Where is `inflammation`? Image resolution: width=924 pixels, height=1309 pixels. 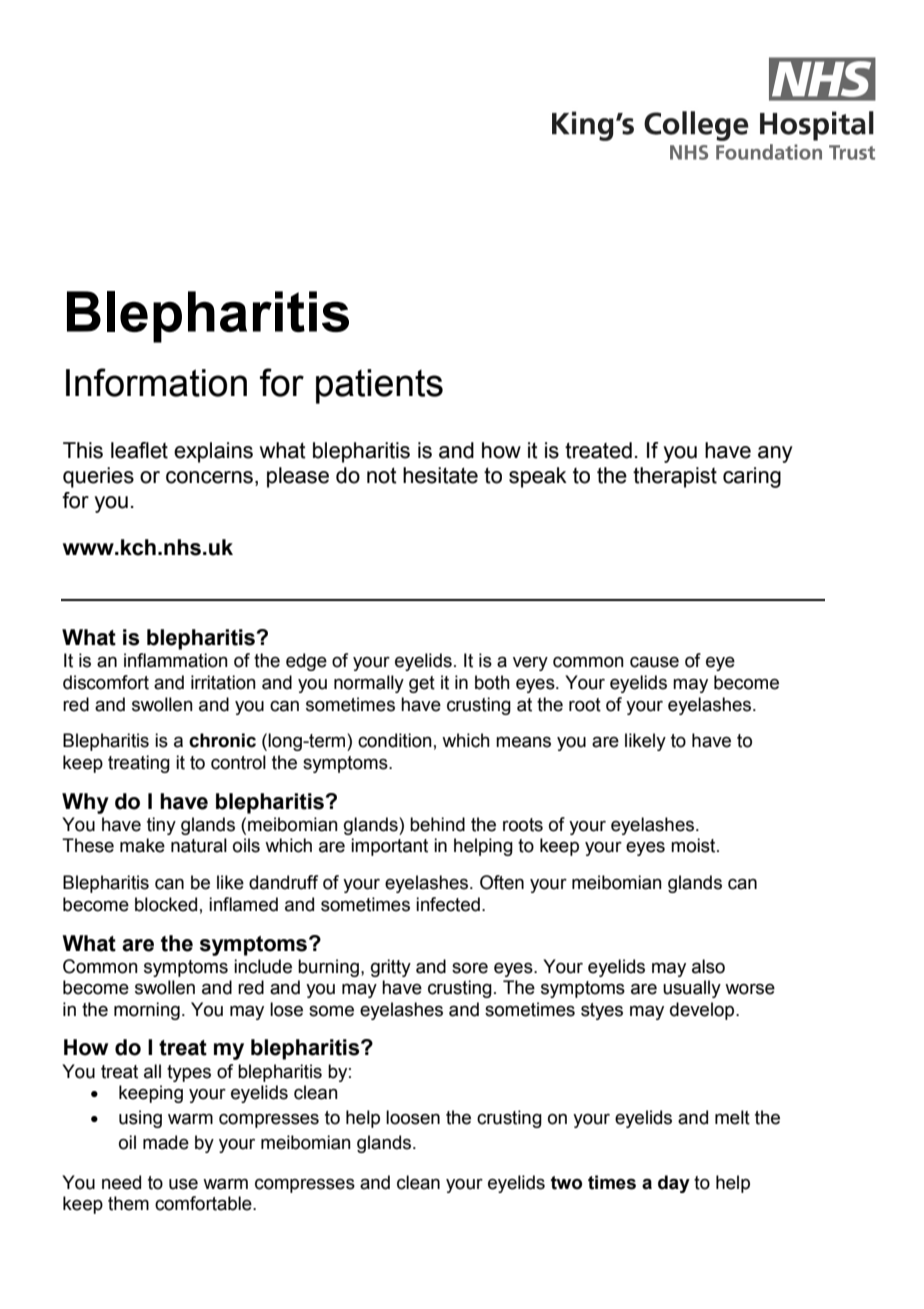 inflammation is located at coordinates (176, 660).
